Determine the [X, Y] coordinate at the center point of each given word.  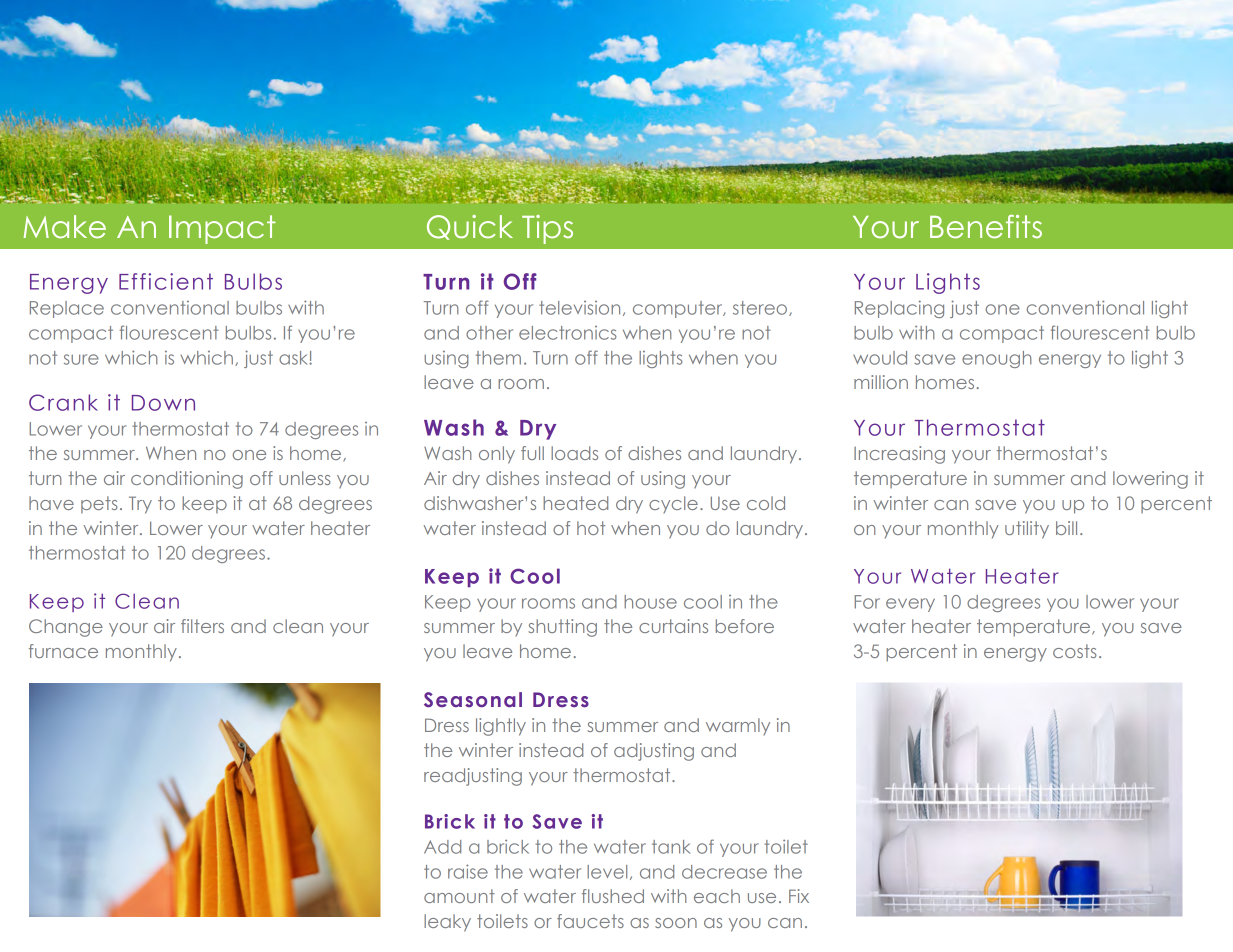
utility [1027, 530]
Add [442, 847]
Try [140, 505]
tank [671, 847]
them [498, 358]
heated [575, 503]
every [910, 605]
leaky [447, 923]
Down [163, 403]
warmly [738, 726]
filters [202, 626]
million [881, 382]
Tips [547, 229]
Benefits [986, 227]
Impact [222, 229]
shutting [563, 628]
